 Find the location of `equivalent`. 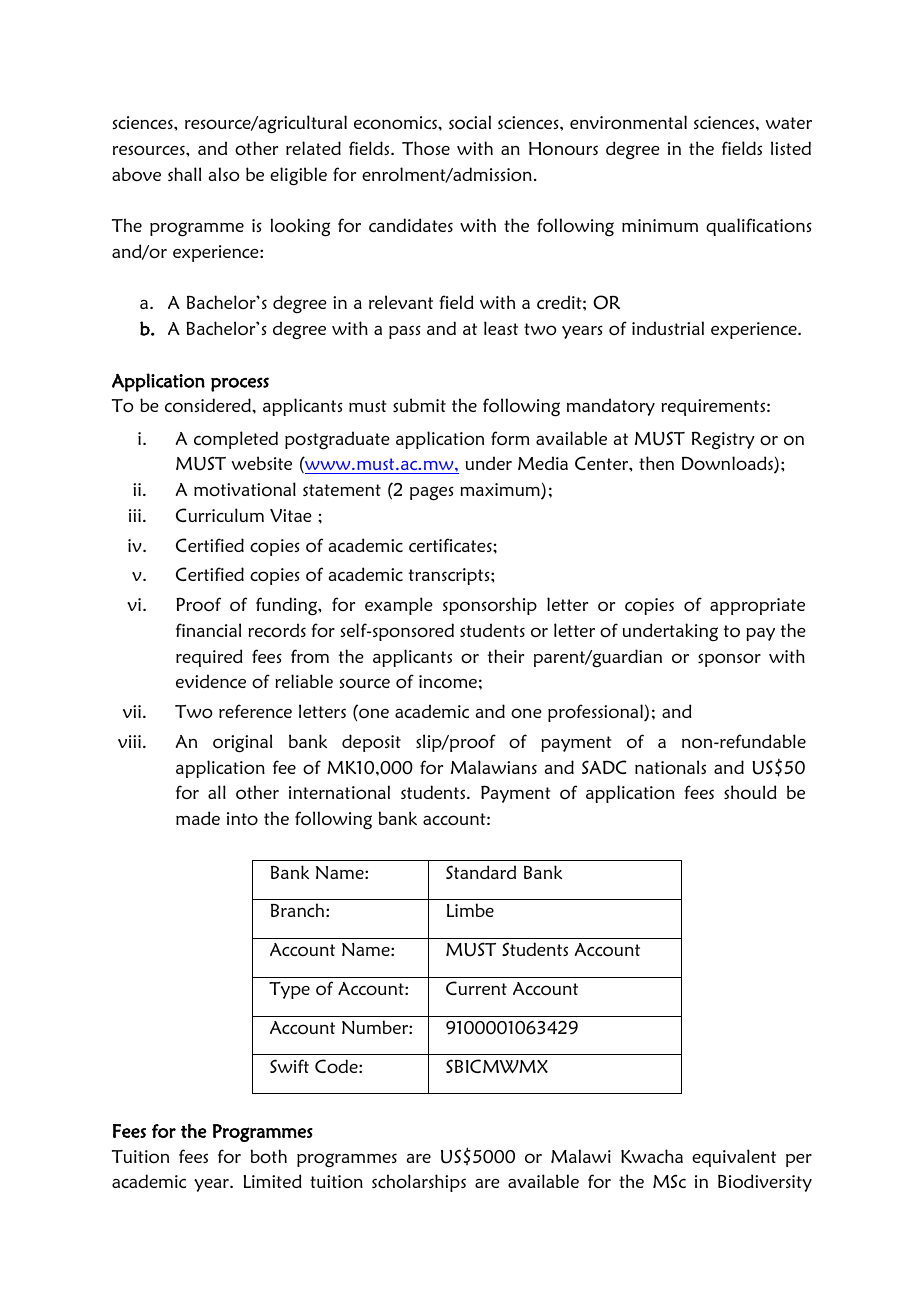

equivalent is located at coordinates (734, 1158).
